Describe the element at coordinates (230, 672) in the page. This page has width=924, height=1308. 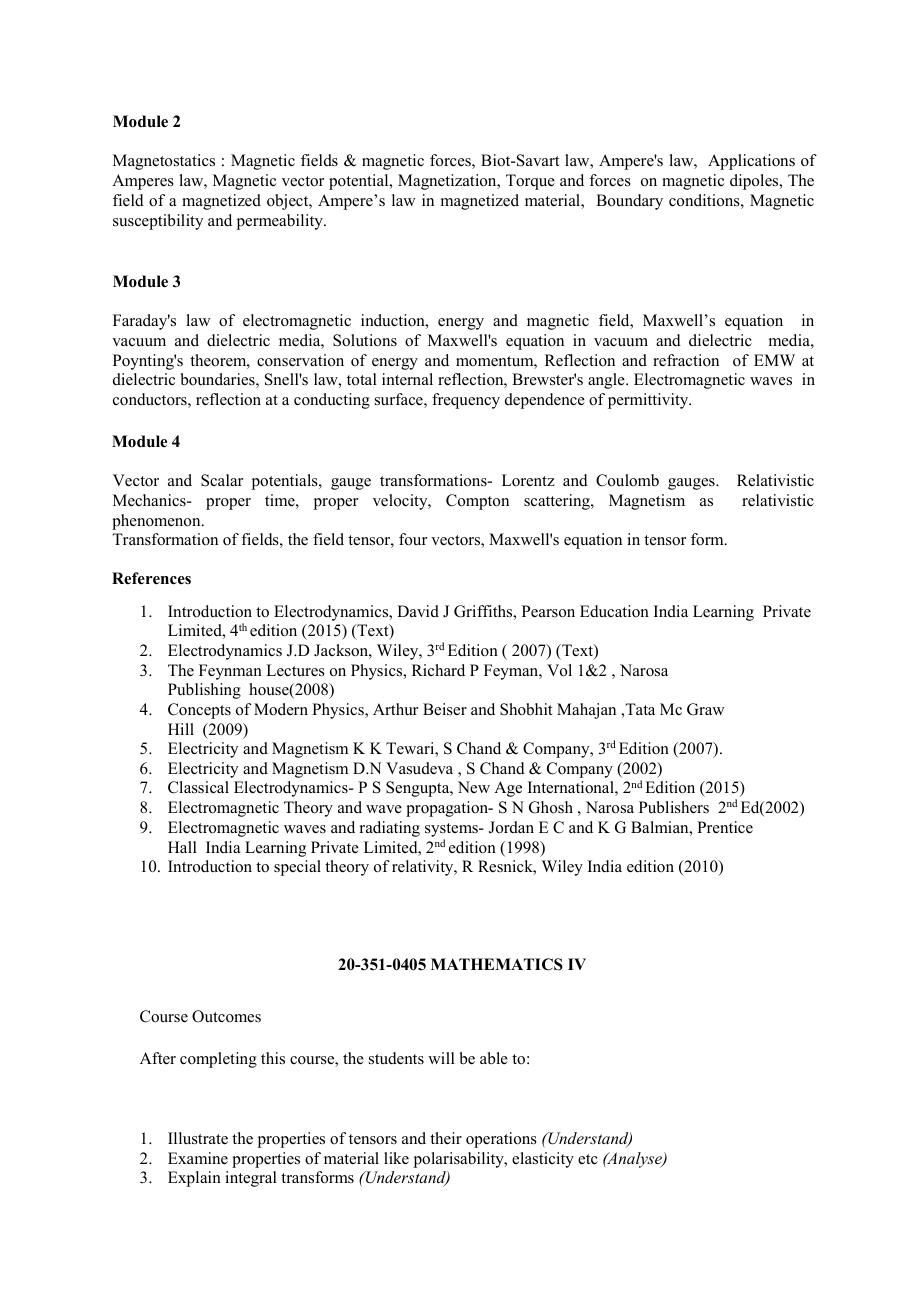
I see `Feynman` at that location.
